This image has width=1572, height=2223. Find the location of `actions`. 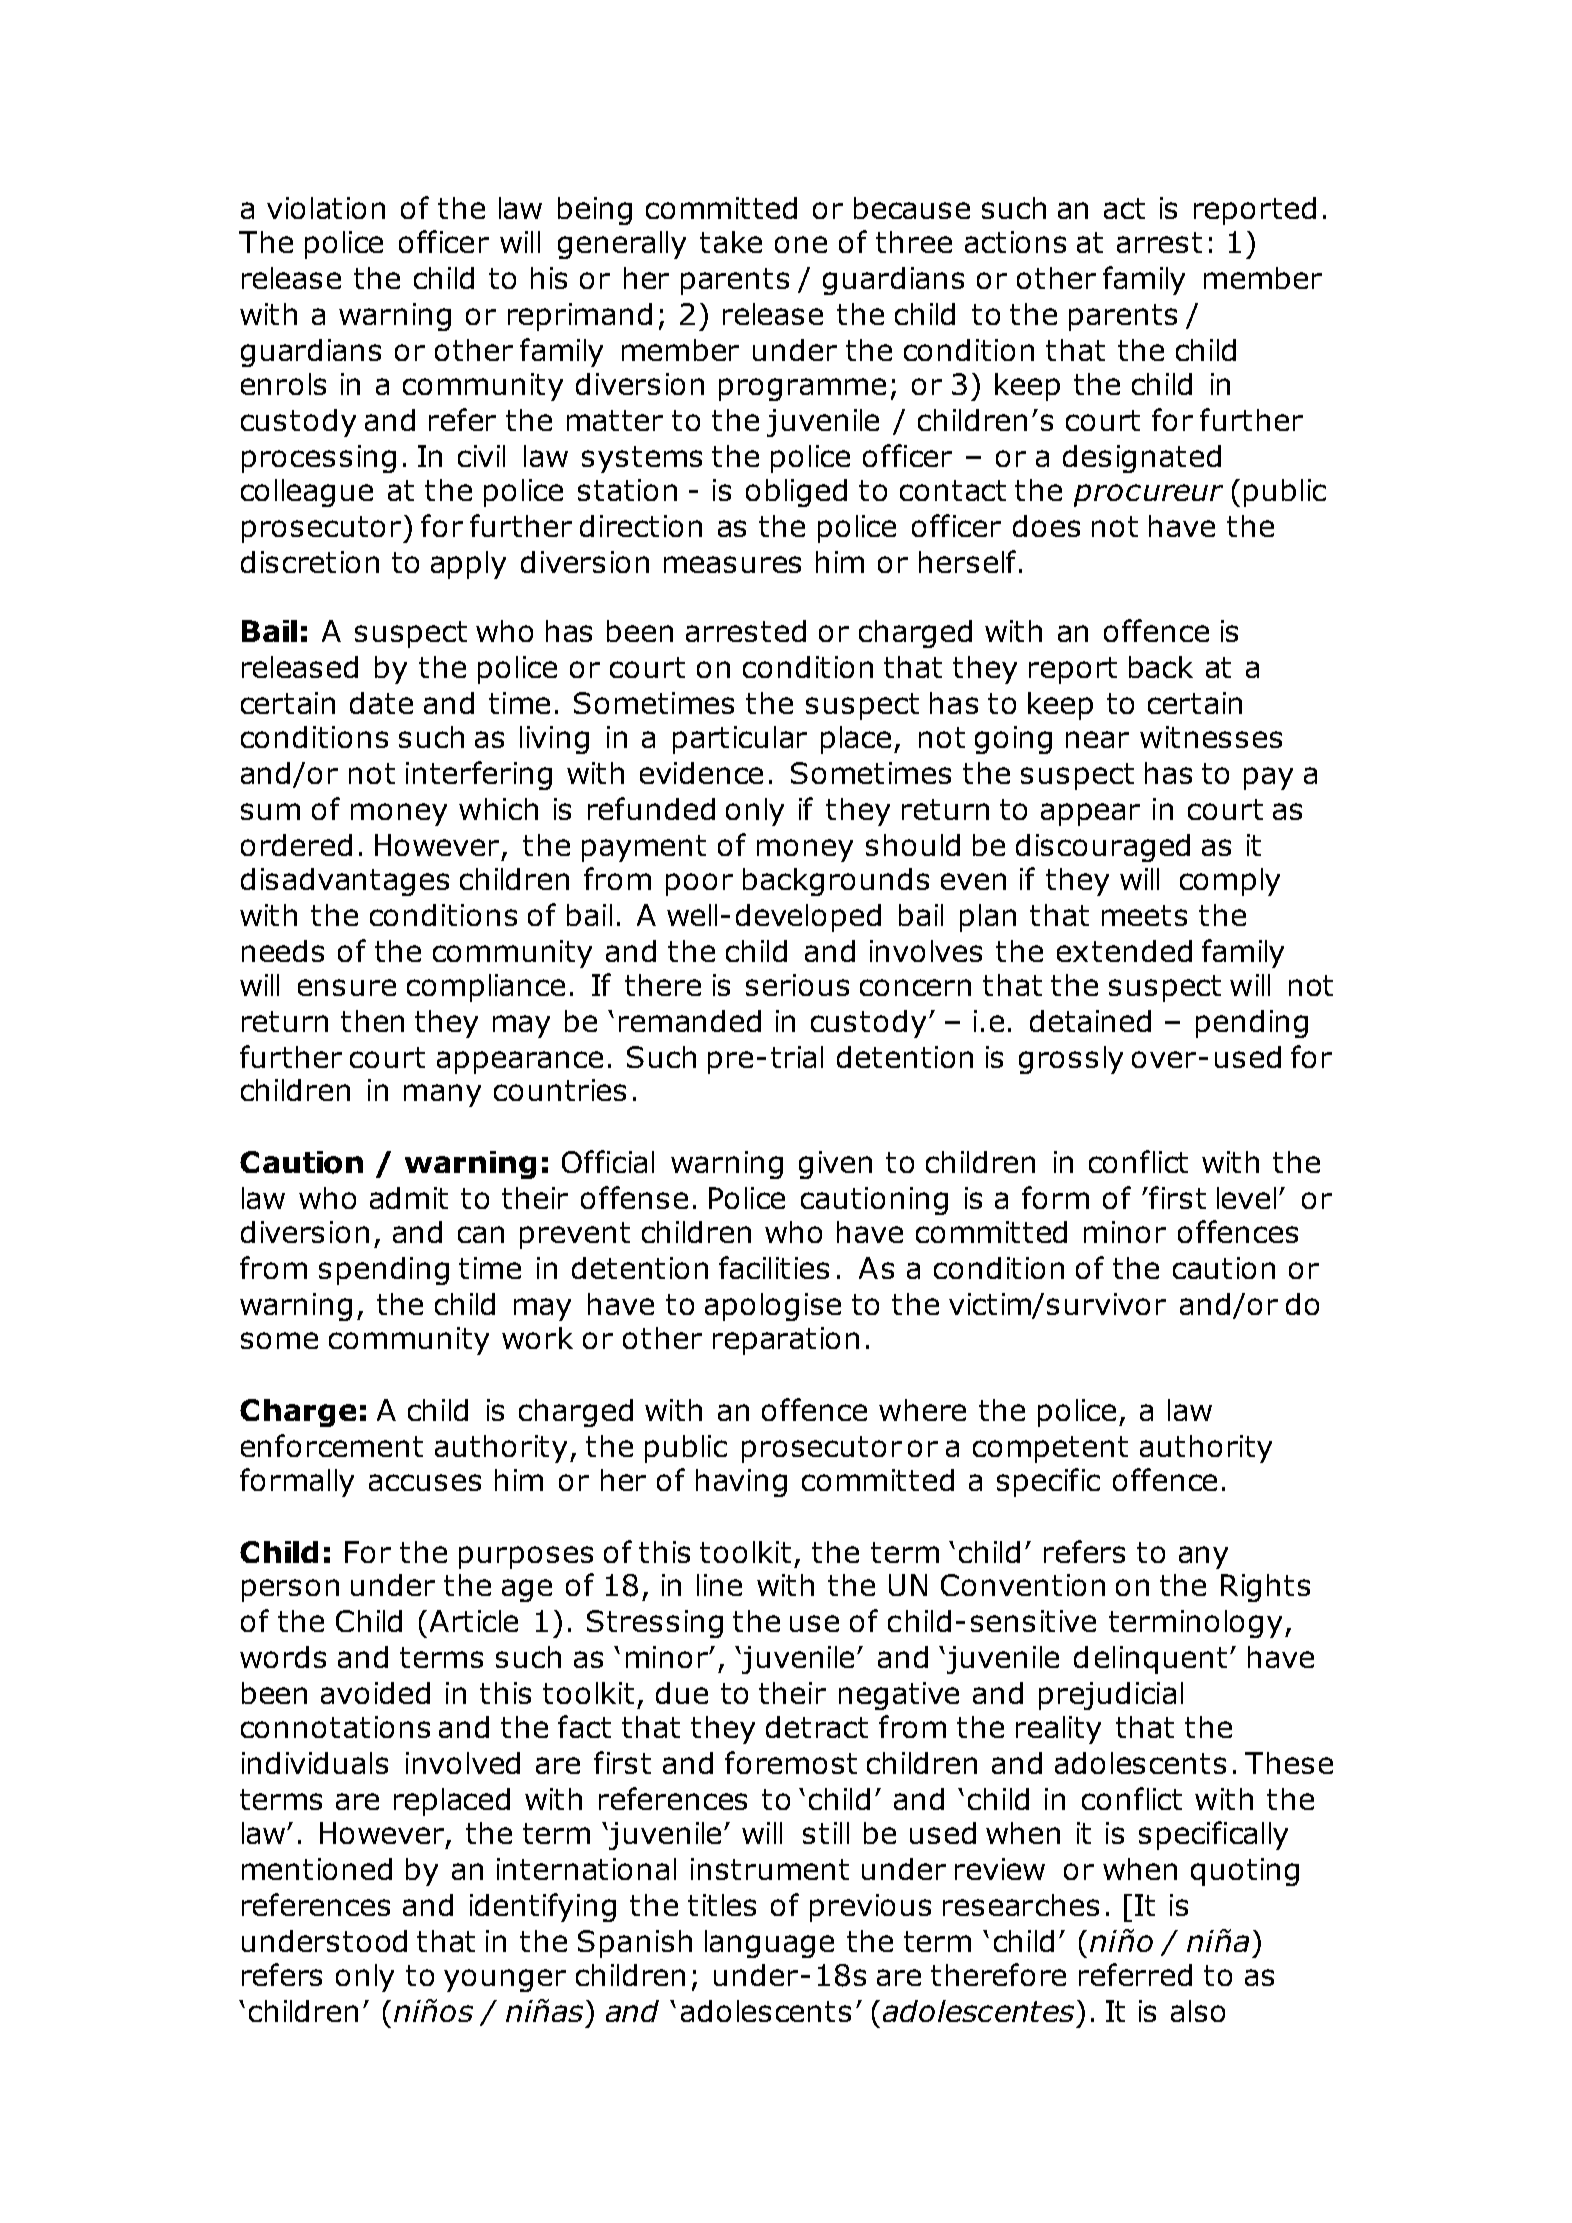

actions is located at coordinates (1015, 242).
